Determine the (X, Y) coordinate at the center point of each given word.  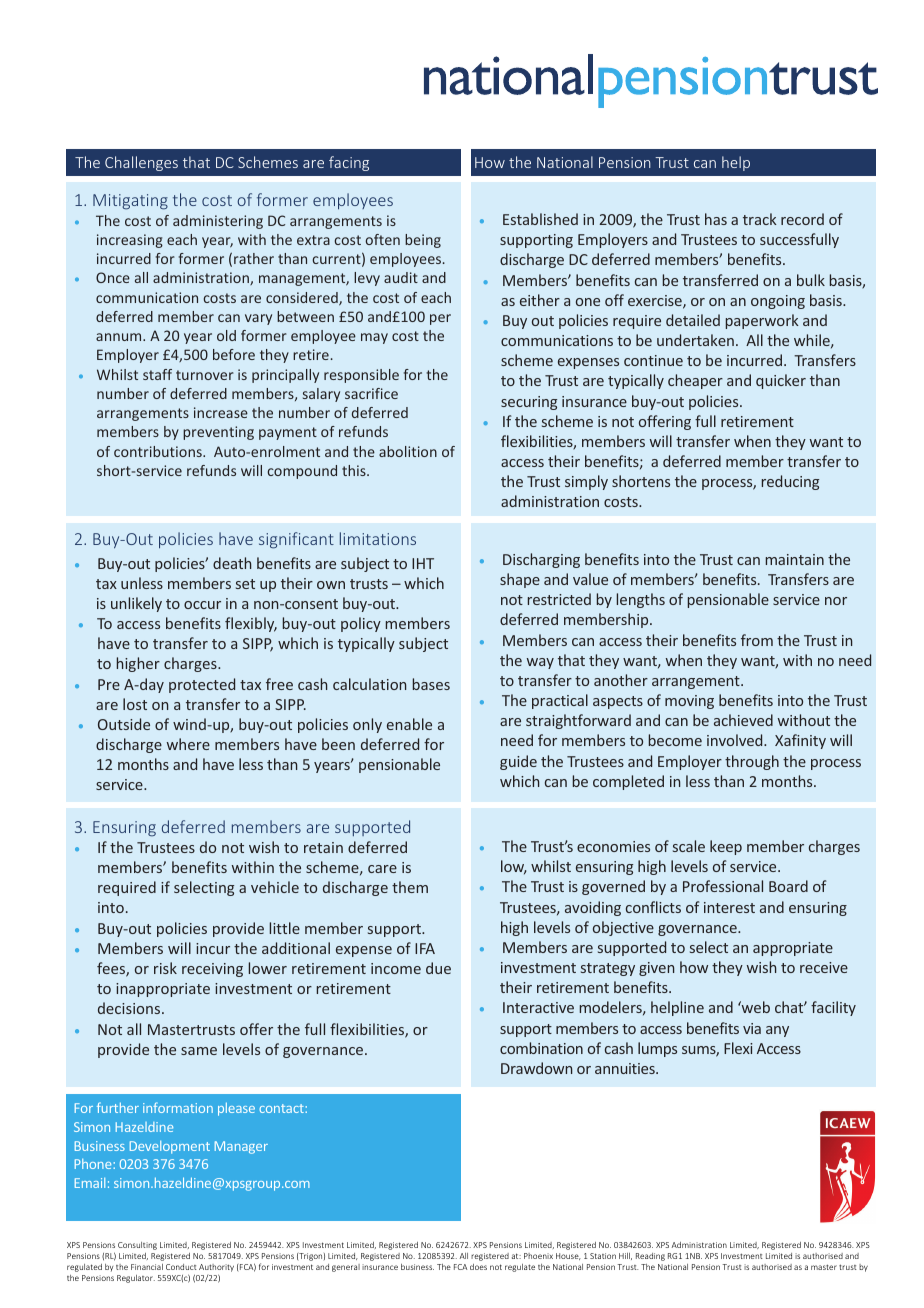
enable (409, 724)
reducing (790, 482)
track (760, 219)
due (438, 968)
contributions (159, 451)
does (478, 1267)
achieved (743, 720)
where (188, 744)
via (752, 1028)
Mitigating (130, 202)
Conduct (181, 1267)
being (423, 241)
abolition (408, 451)
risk (165, 968)
